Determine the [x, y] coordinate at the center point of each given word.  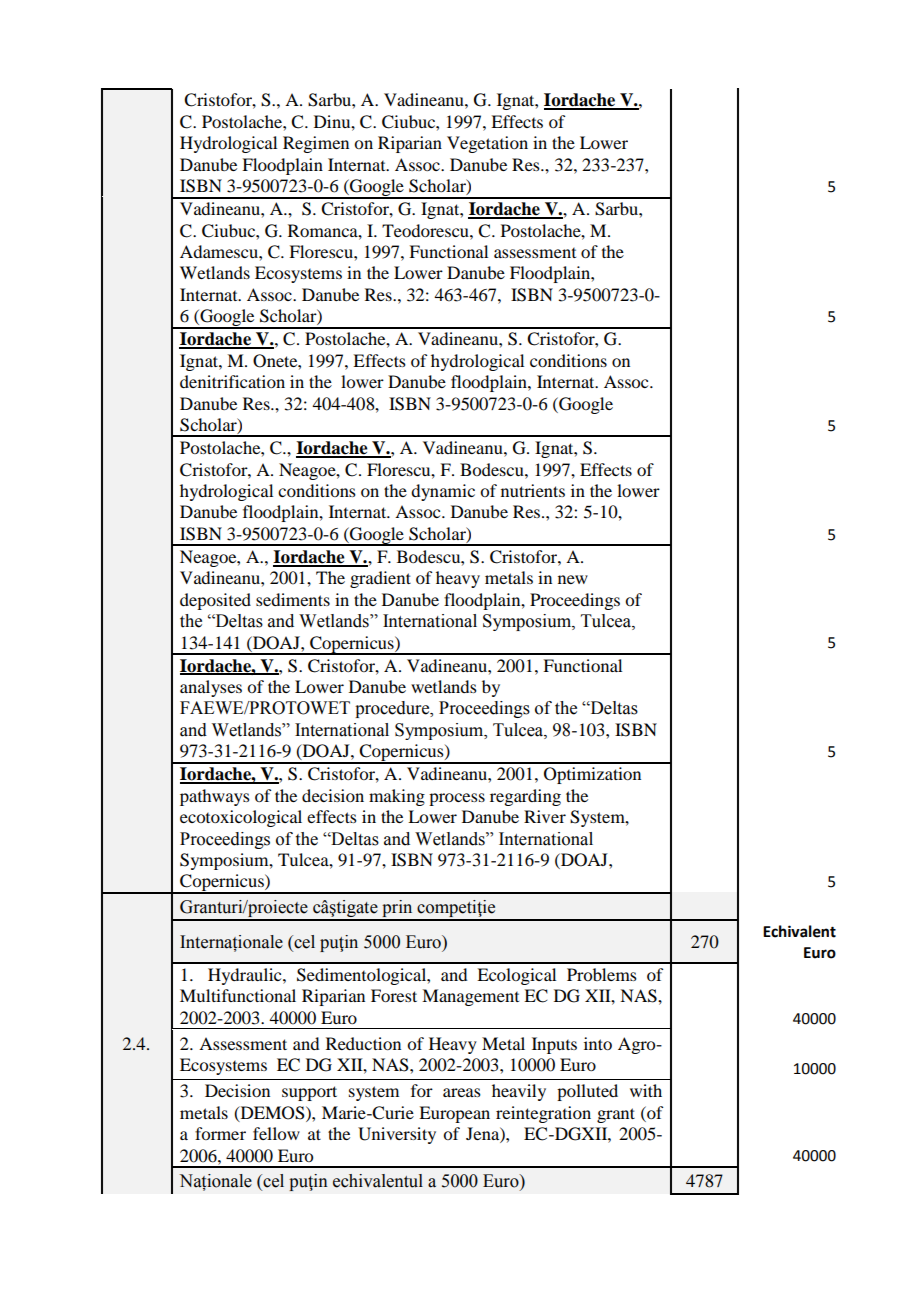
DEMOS [272, 1113]
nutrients [533, 490]
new [573, 579]
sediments [293, 599]
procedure [393, 709]
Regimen [316, 144]
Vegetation [487, 144]
